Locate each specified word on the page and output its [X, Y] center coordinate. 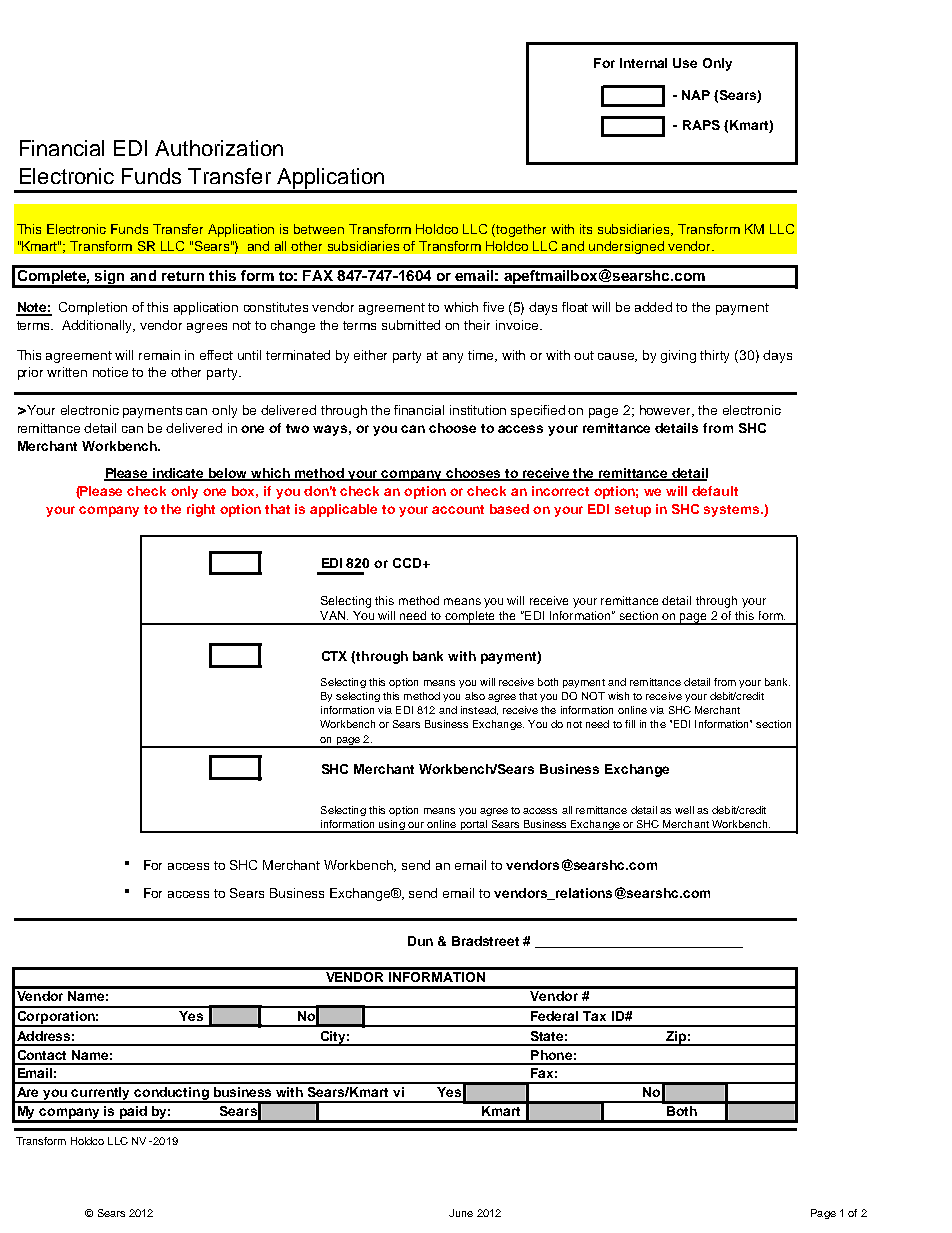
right [201, 510]
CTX [334, 656]
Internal [643, 63]
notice [110, 372]
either [370, 355]
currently [101, 1095]
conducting [172, 1095]
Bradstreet [485, 941]
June [461, 1213]
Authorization [219, 148]
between [319, 229]
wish [618, 696]
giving [678, 356]
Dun [420, 941]
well [684, 810]
